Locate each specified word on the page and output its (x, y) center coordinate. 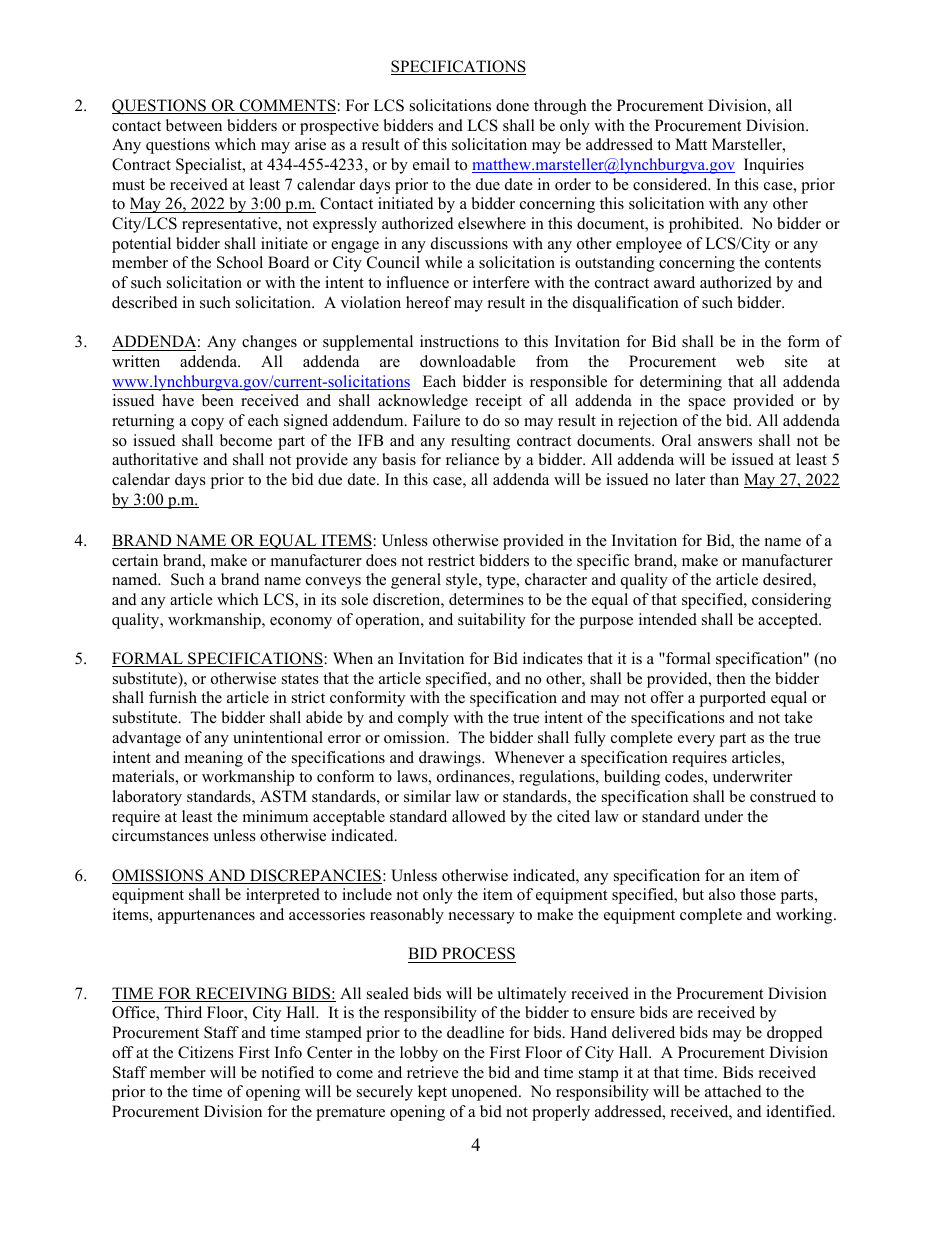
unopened (485, 1093)
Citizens (206, 1052)
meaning (214, 759)
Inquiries (774, 166)
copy (207, 424)
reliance (472, 459)
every (696, 741)
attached (733, 1091)
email (431, 164)
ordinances (474, 777)
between (194, 125)
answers (725, 442)
